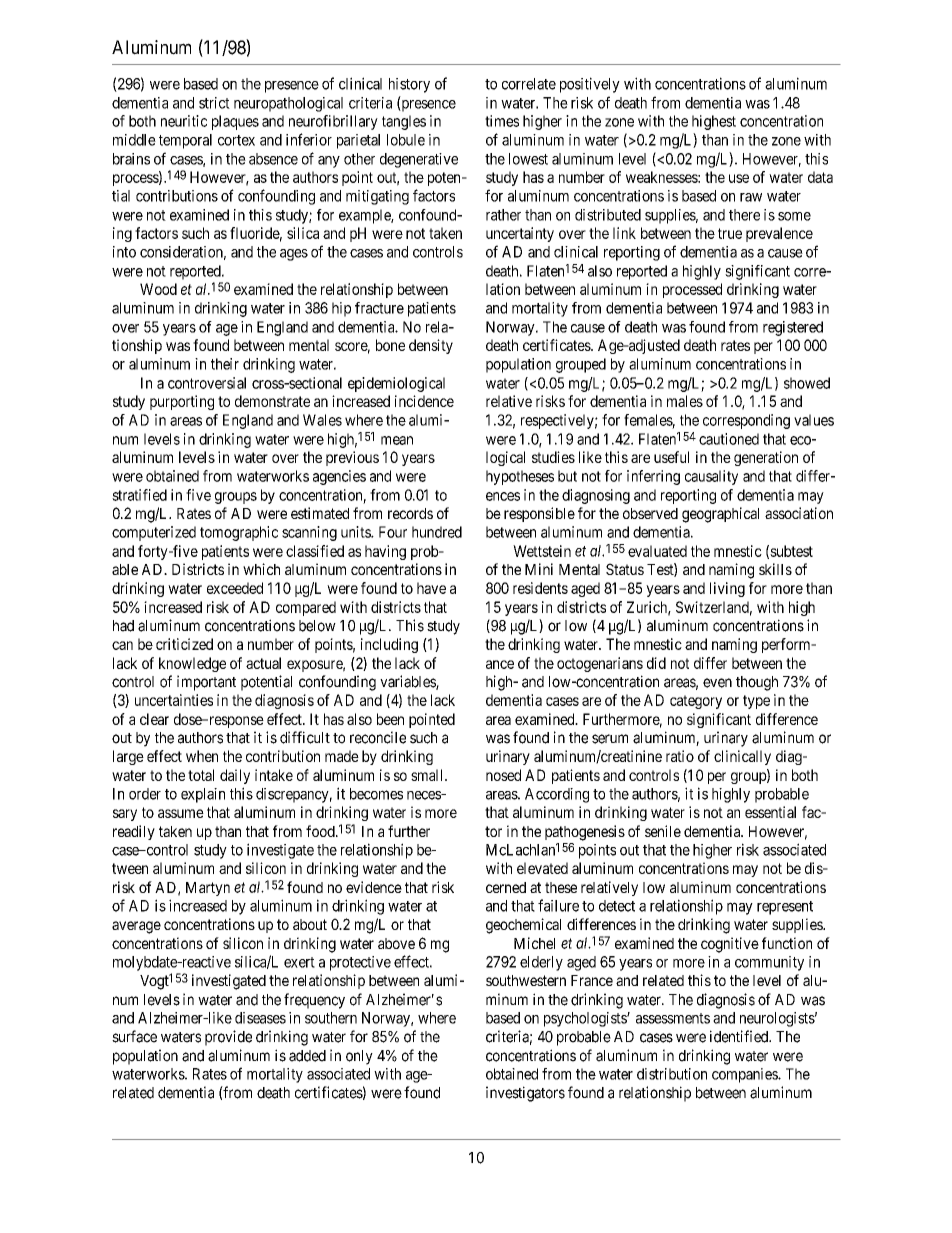 The width and height of the screenshot is (952, 1233). I want to click on have, so click(431, 588).
